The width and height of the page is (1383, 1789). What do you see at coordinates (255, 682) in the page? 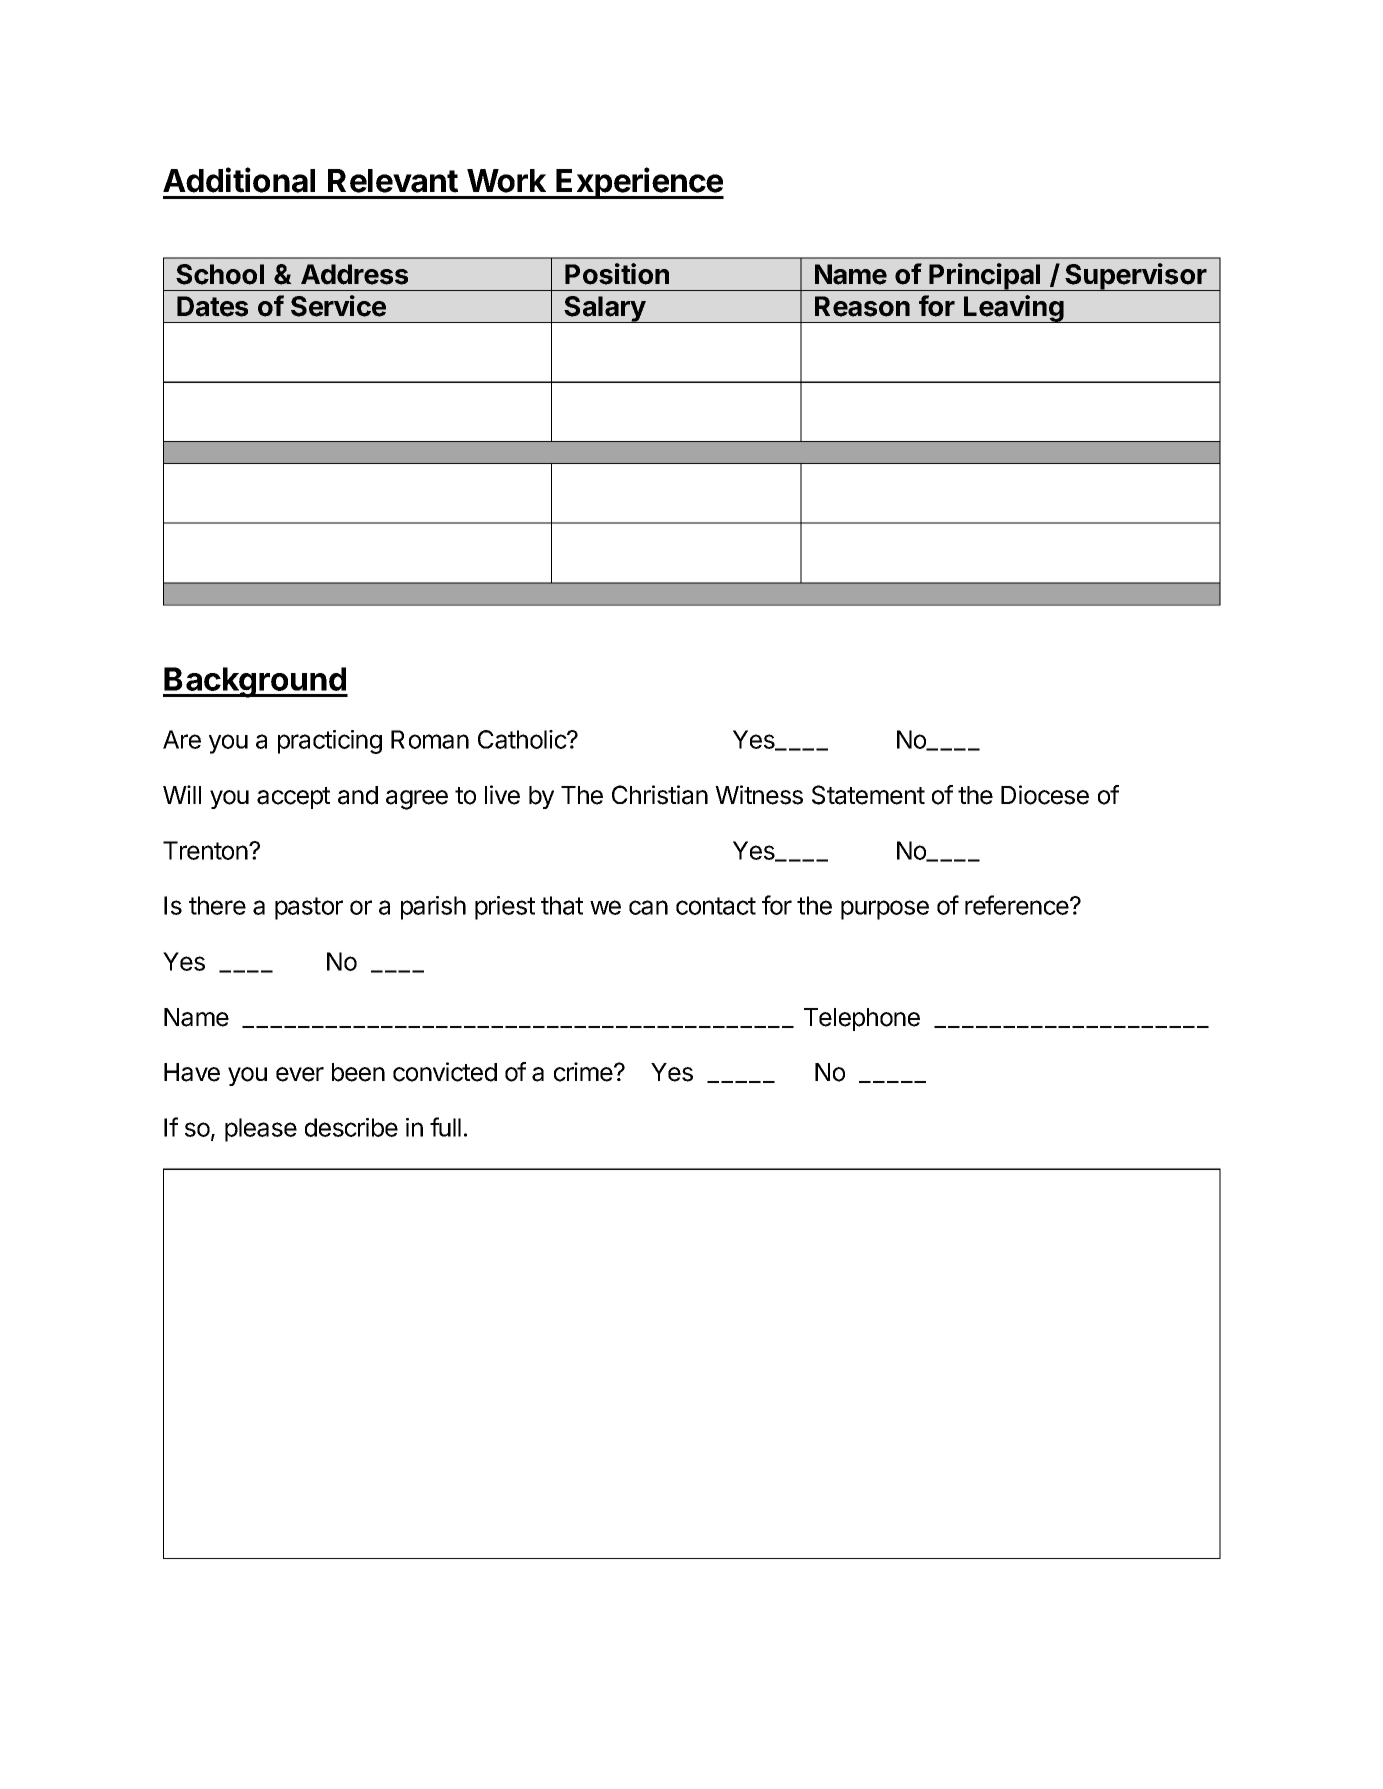
I see `Background` at bounding box center [255, 682].
